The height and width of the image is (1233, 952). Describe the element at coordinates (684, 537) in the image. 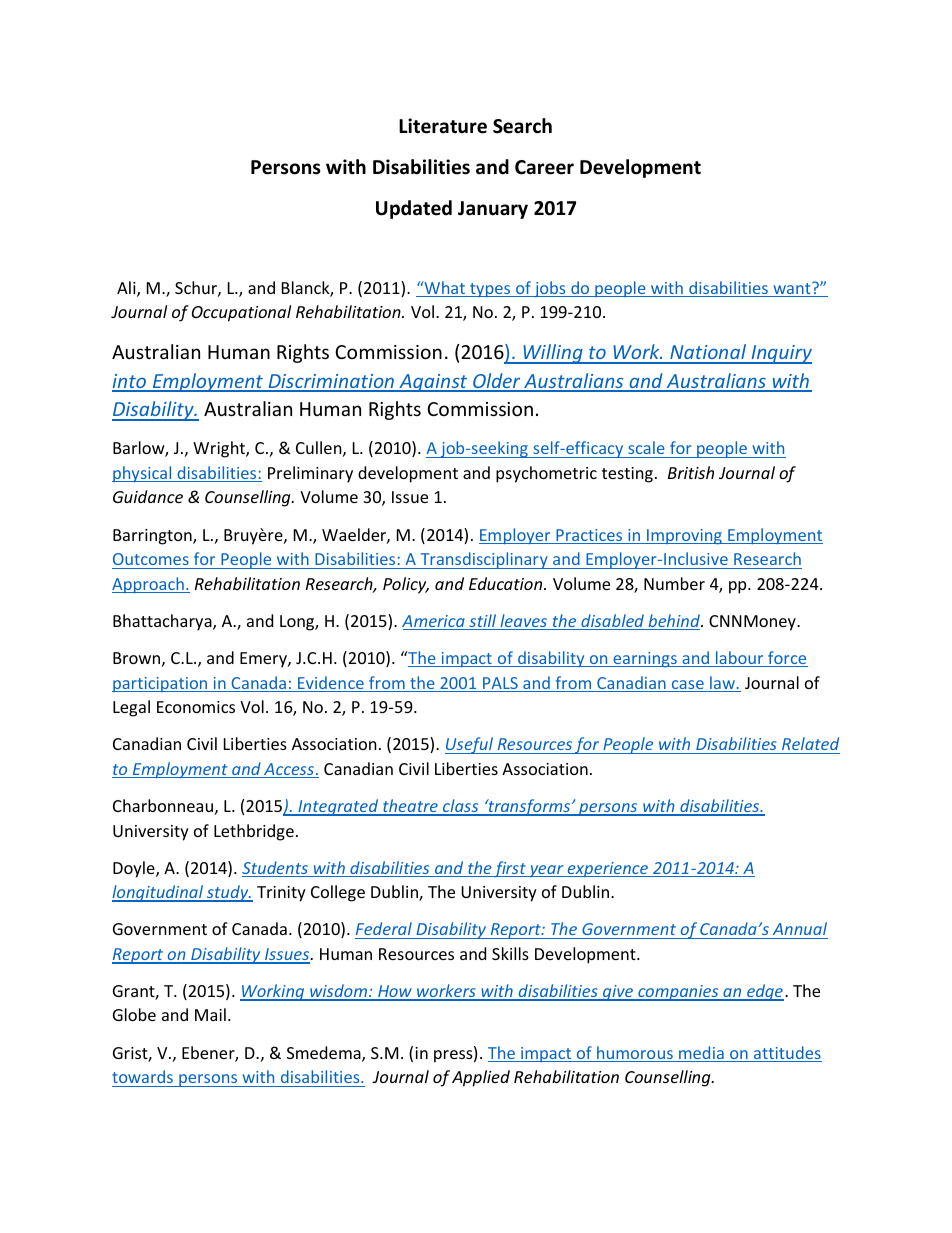

I see `Improving` at that location.
